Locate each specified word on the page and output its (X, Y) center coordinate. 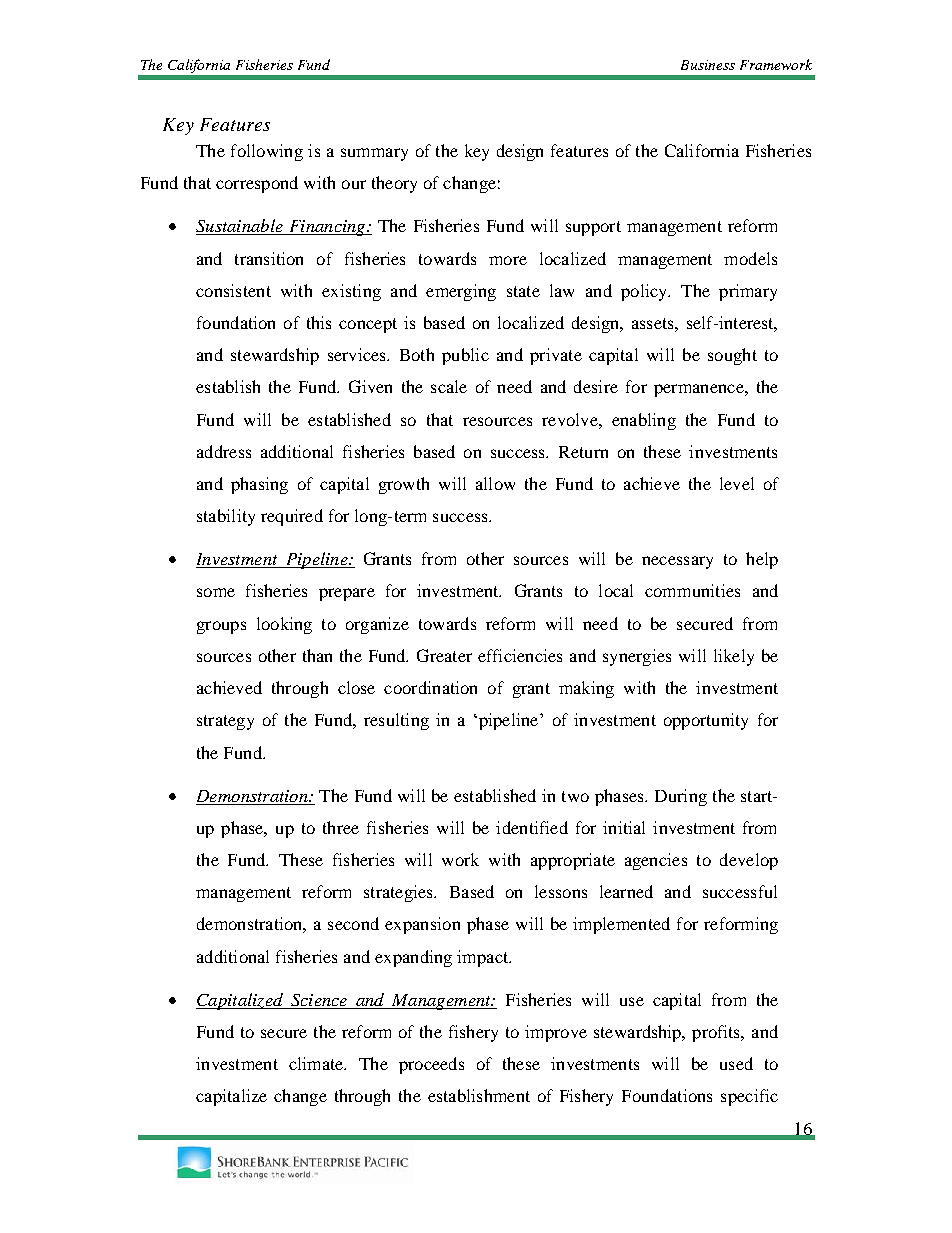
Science (319, 1000)
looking (284, 625)
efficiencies (520, 655)
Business (708, 65)
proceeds (431, 1065)
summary (374, 154)
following (267, 152)
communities (692, 590)
